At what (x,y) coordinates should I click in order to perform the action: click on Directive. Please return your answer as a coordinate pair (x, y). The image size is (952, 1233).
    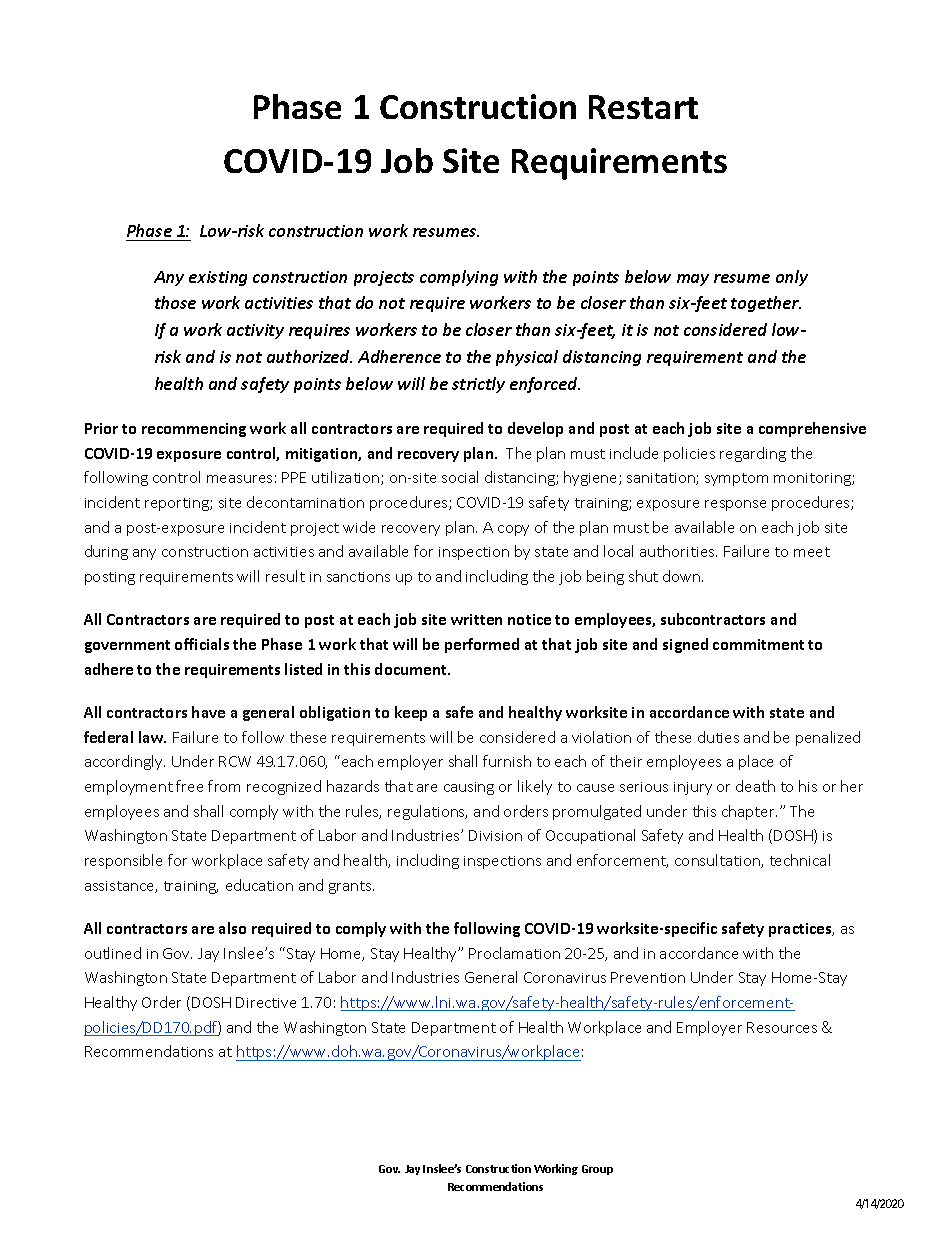
    Looking at the image, I should click on (266, 1002).
